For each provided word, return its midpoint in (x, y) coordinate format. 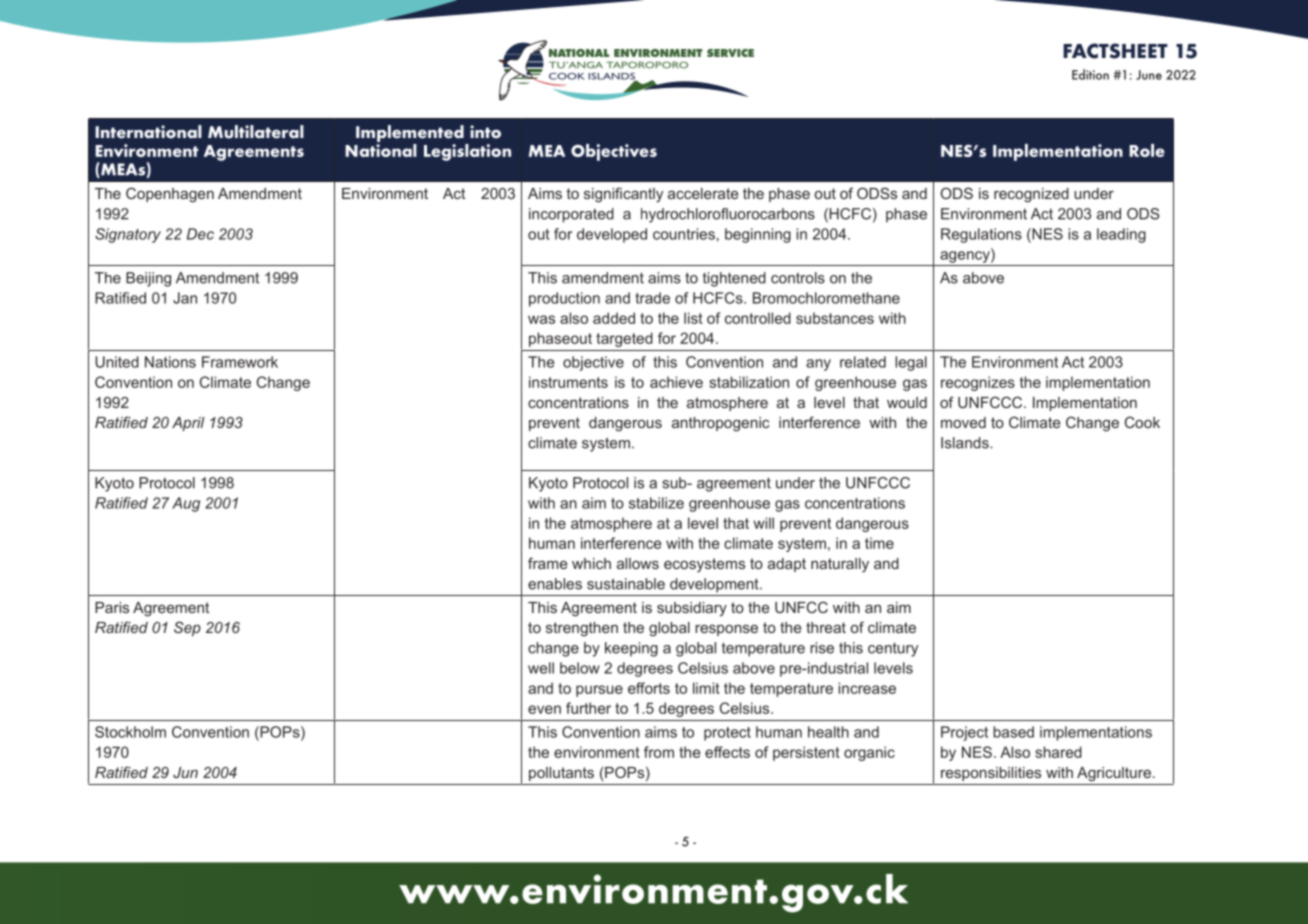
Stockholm (130, 732)
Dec (200, 234)
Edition (1090, 74)
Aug (186, 504)
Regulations (981, 235)
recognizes (978, 383)
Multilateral (256, 132)
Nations (170, 362)
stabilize (656, 503)
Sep (187, 628)
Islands (966, 443)
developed (612, 235)
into (485, 132)
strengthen (582, 629)
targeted (624, 339)
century (893, 649)
